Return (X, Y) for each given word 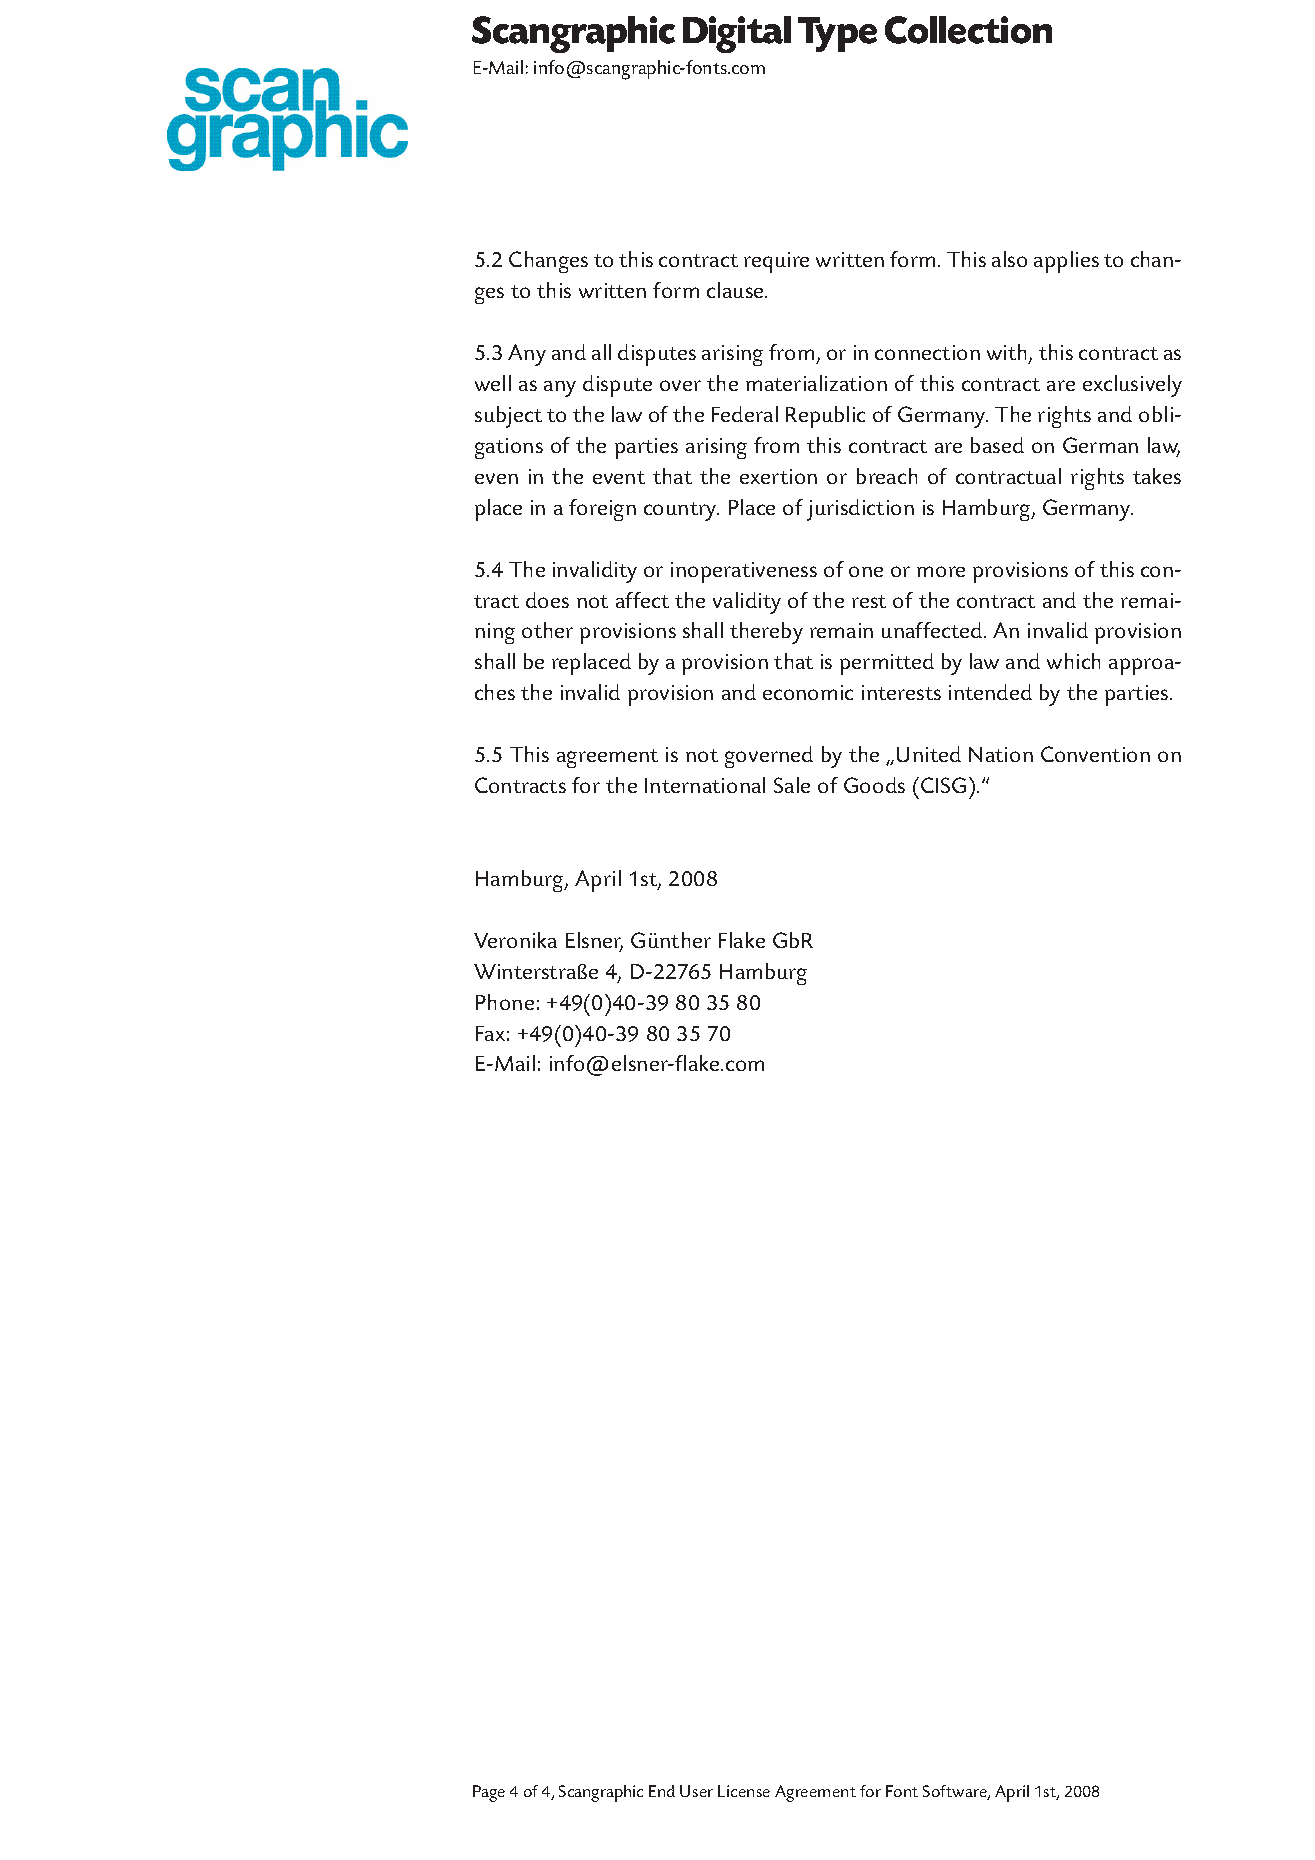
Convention (1095, 754)
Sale (792, 785)
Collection (968, 30)
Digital (737, 34)
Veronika (515, 940)
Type (837, 34)
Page (489, 1793)
